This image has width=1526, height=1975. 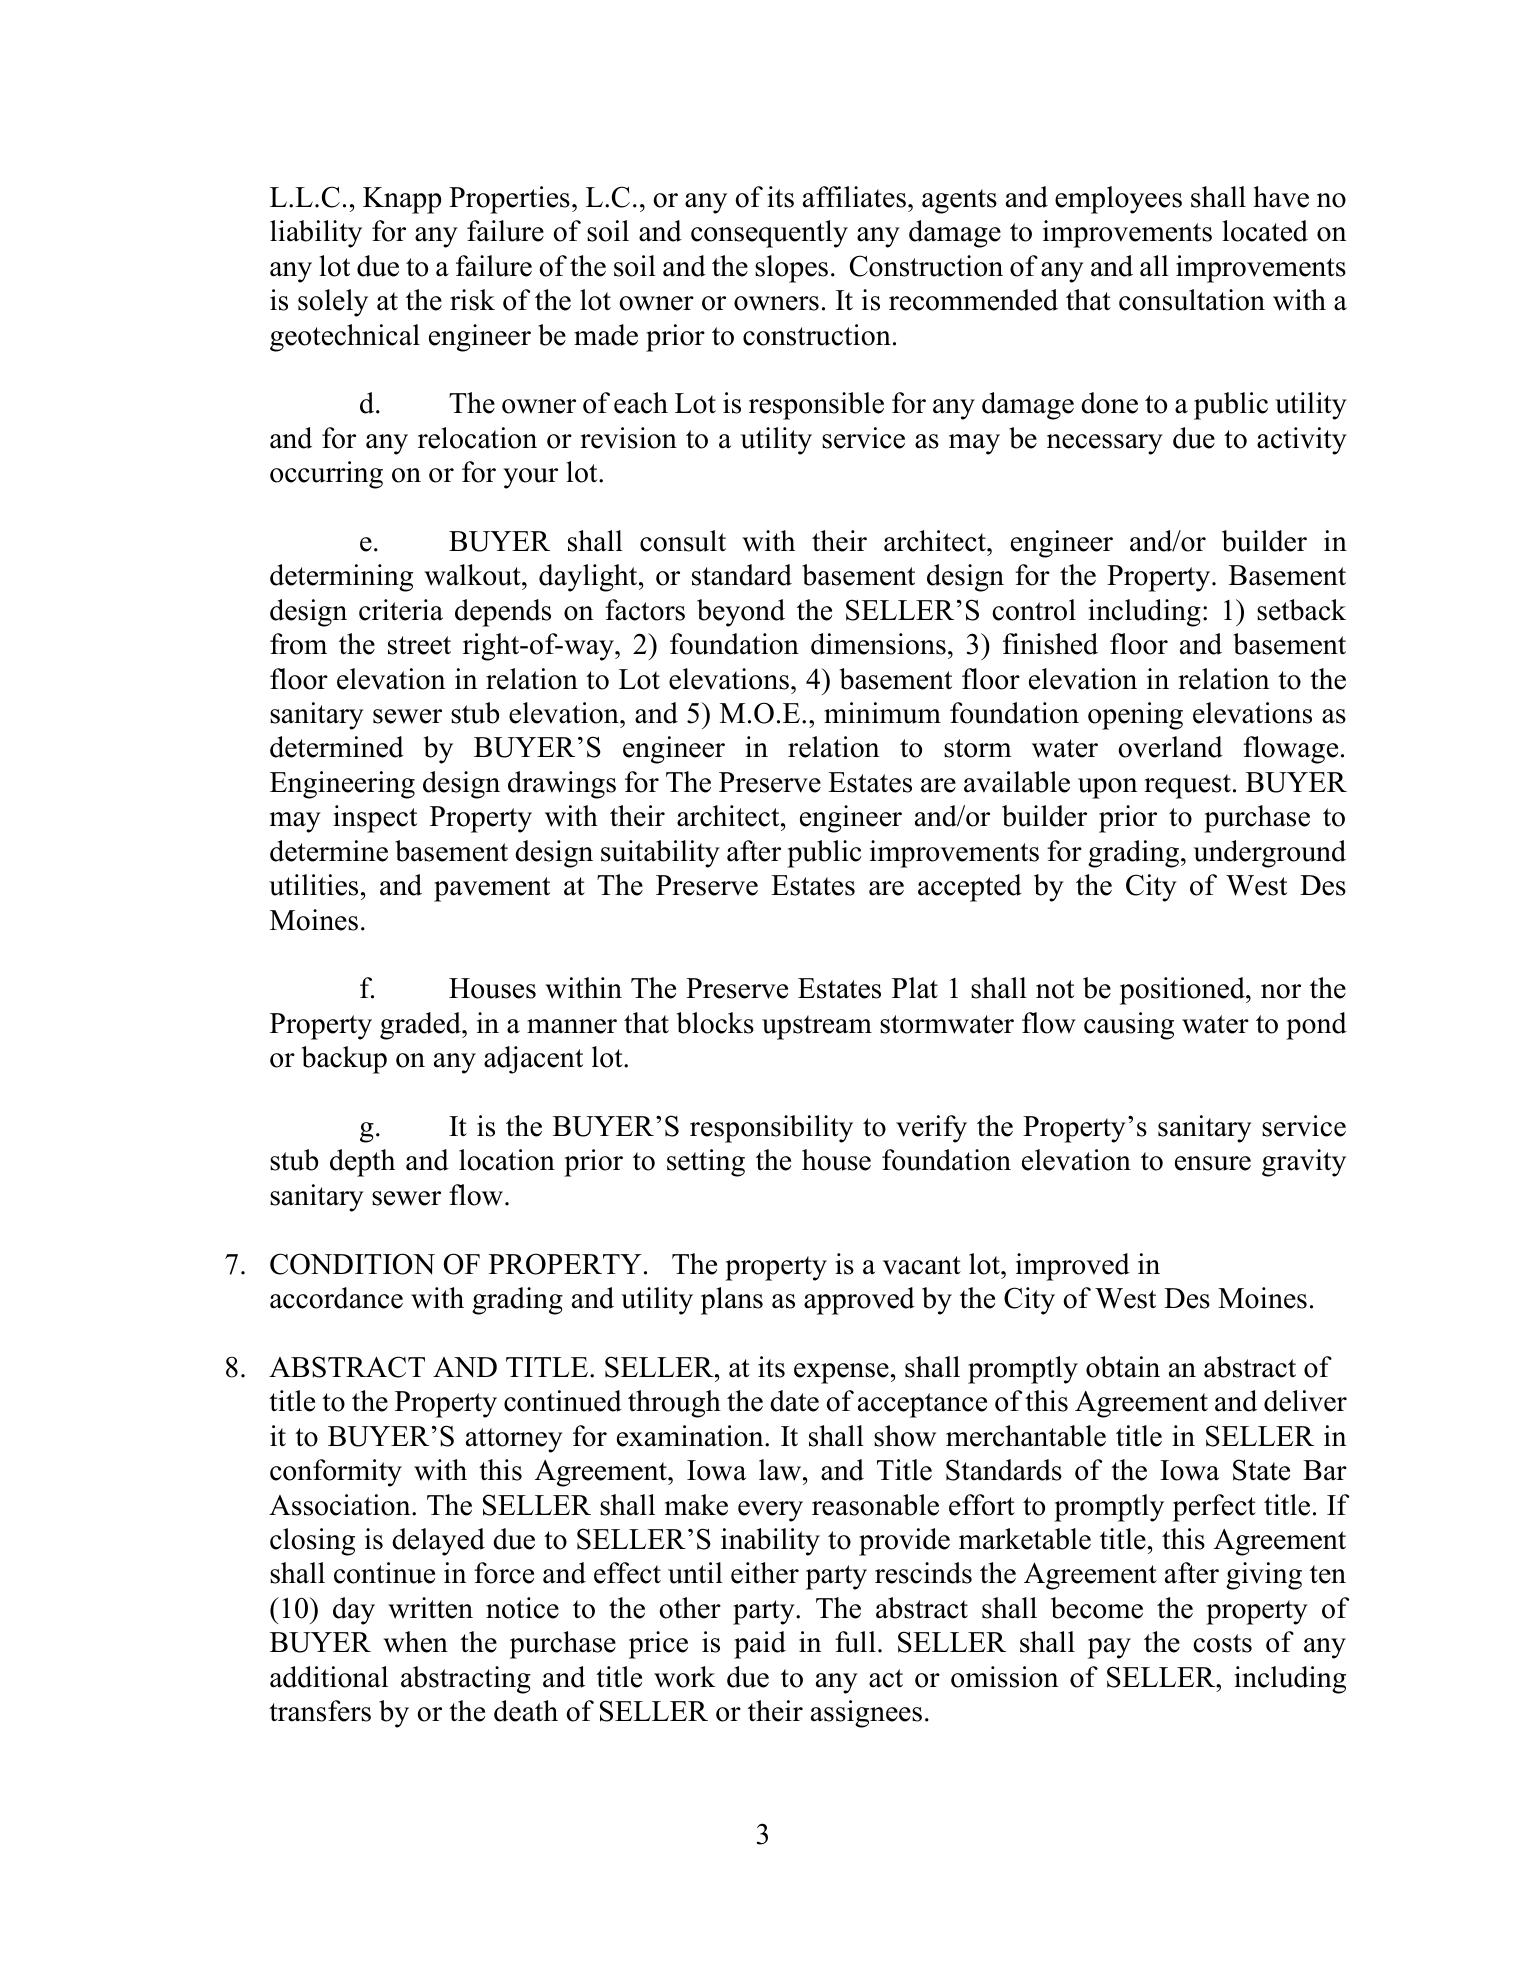 I want to click on positioned, so click(x=1183, y=991).
